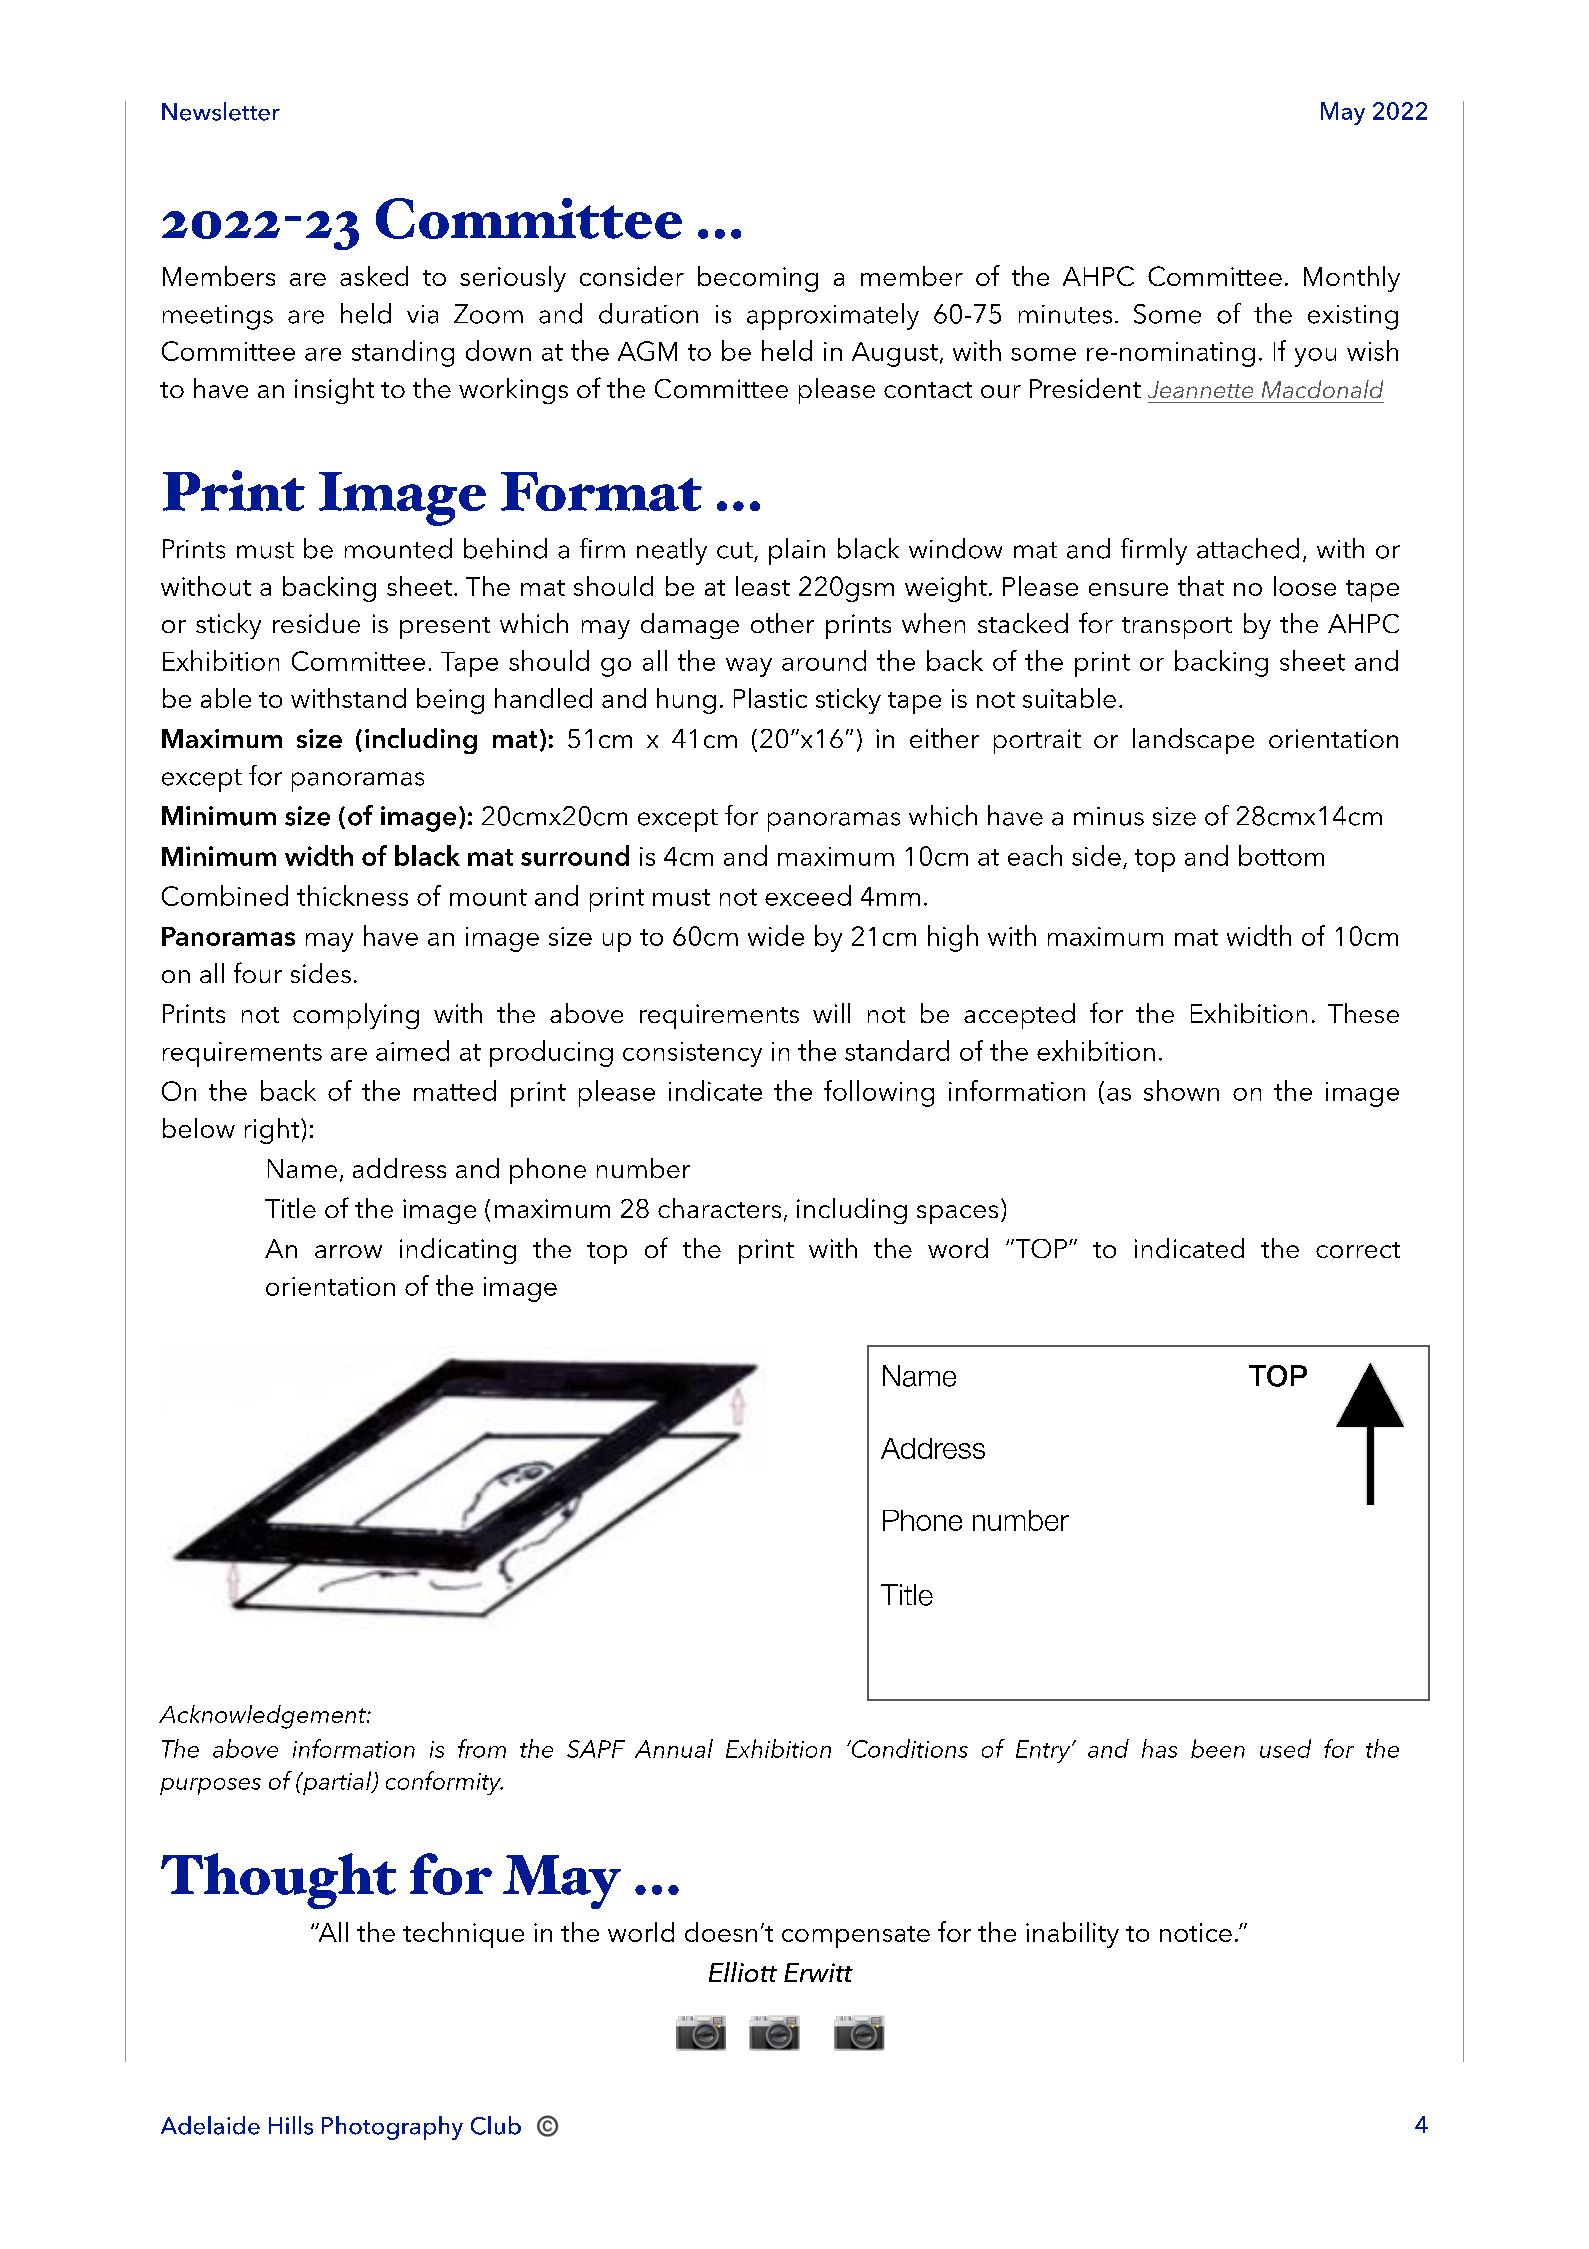 This screenshot has height=2249, width=1589. Describe the element at coordinates (374, 276) in the screenshot. I see `asked` at that location.
